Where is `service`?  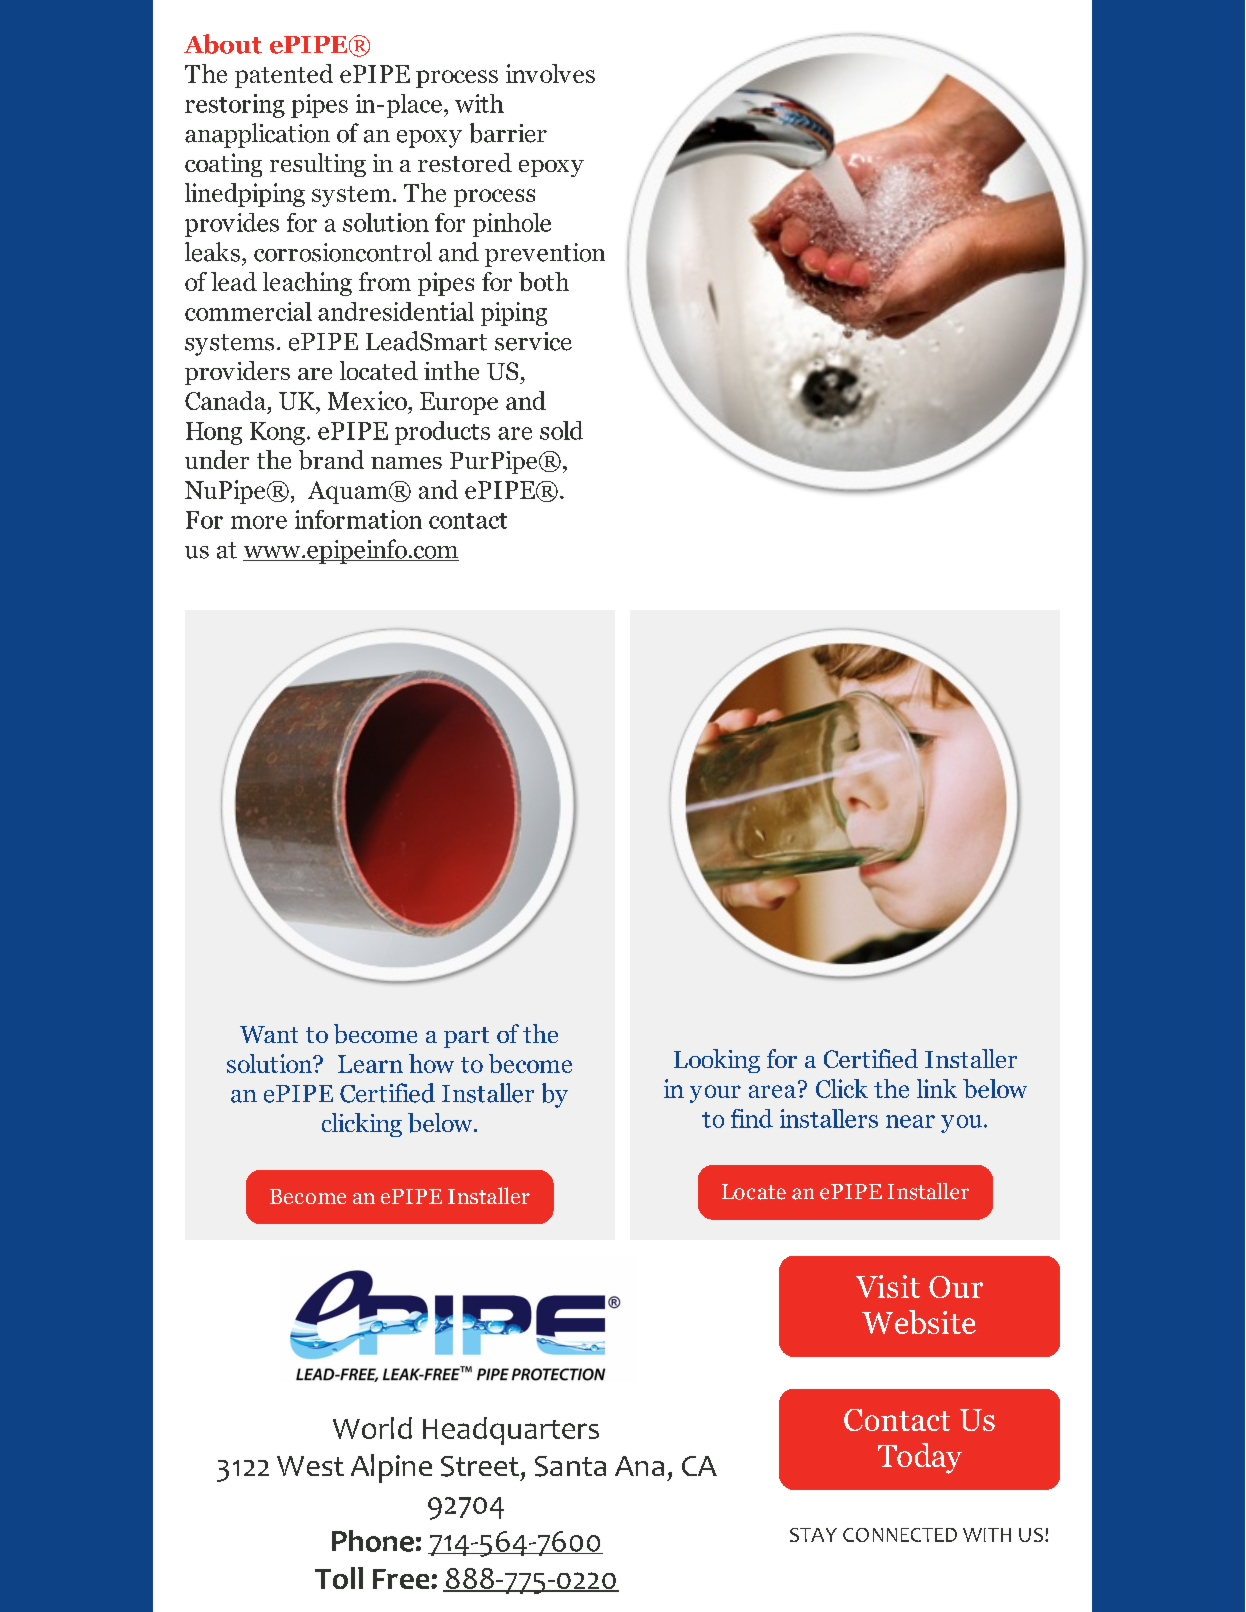
service is located at coordinates (533, 341).
